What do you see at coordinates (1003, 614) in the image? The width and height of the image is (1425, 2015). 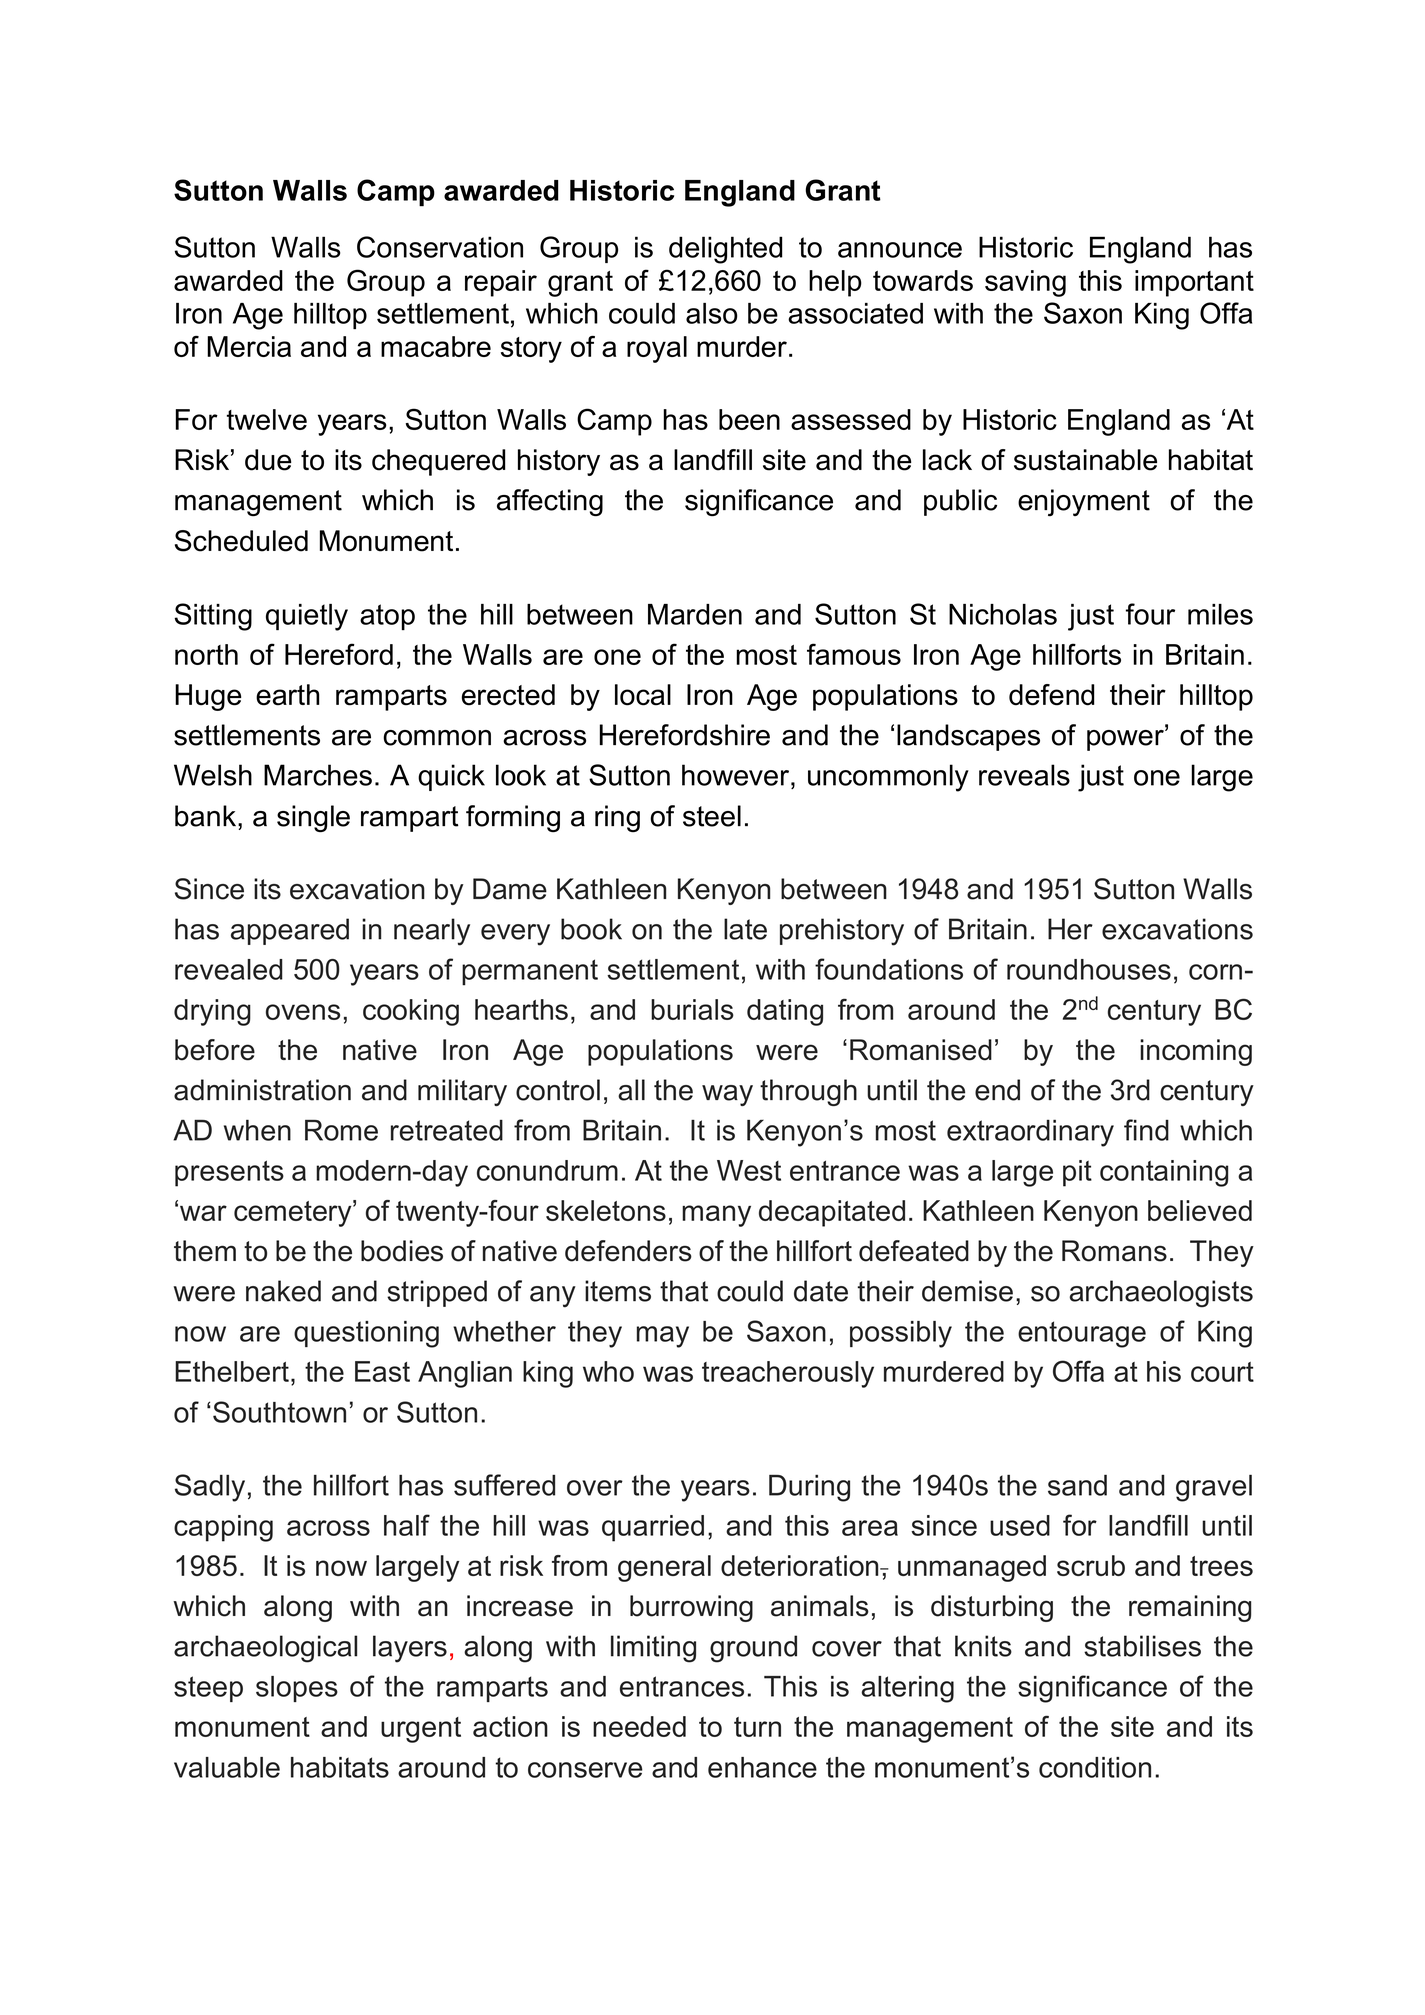 I see `Nicholas` at bounding box center [1003, 614].
